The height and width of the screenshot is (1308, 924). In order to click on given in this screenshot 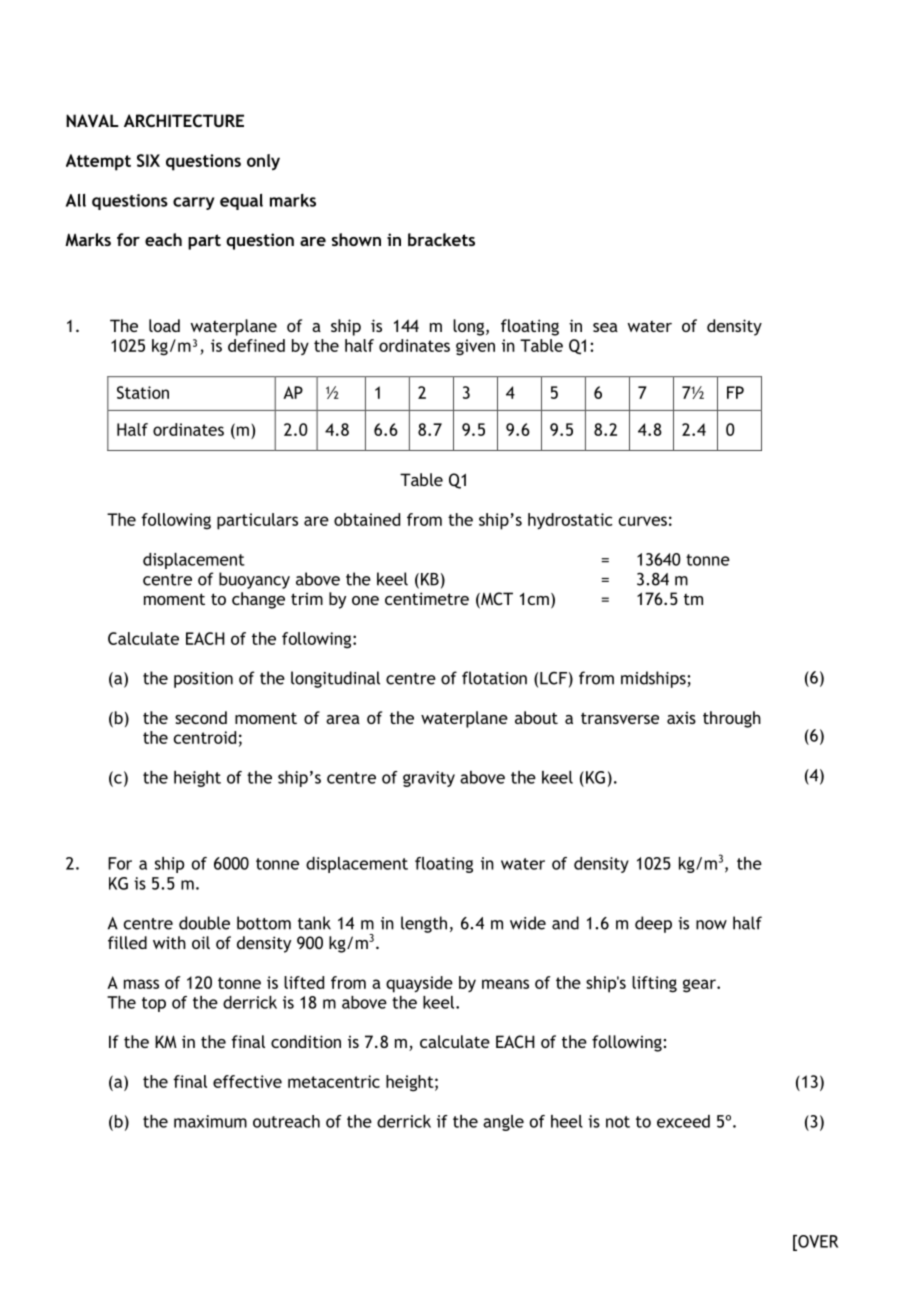, I will do `click(475, 347)`.
